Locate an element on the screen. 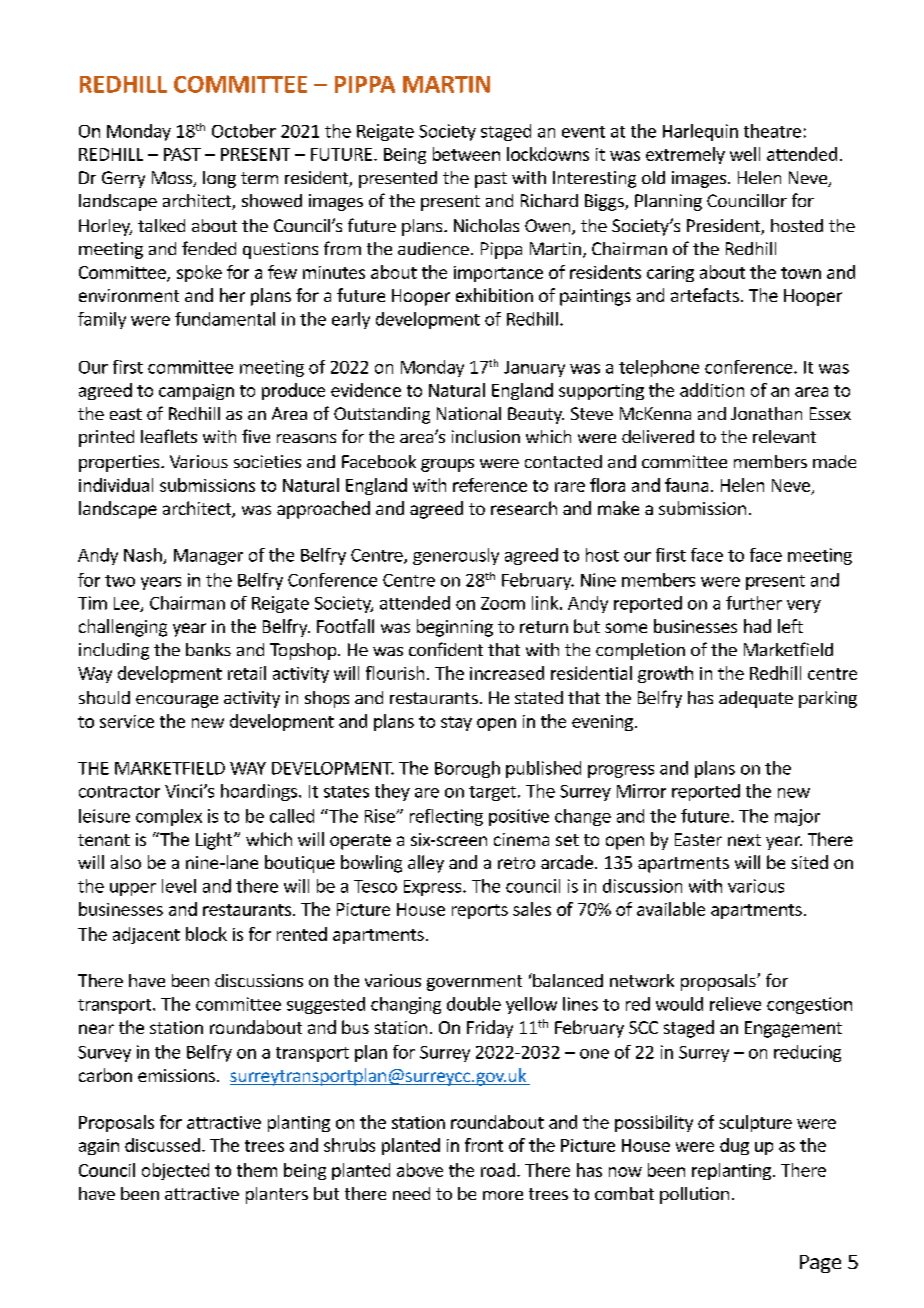 This screenshot has height=1308, width=924. further is located at coordinates (754, 603).
